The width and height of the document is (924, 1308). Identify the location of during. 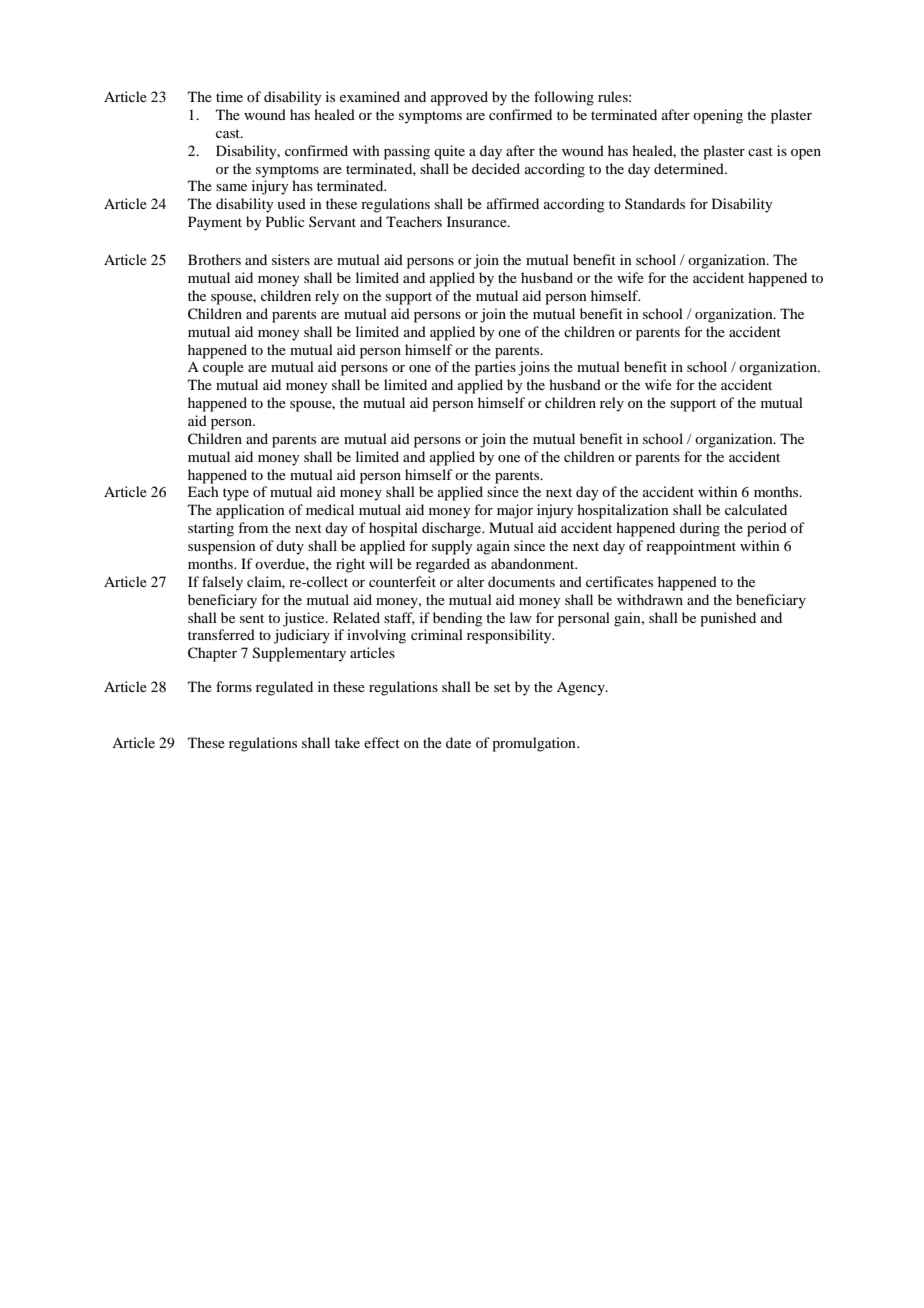
(700, 529).
